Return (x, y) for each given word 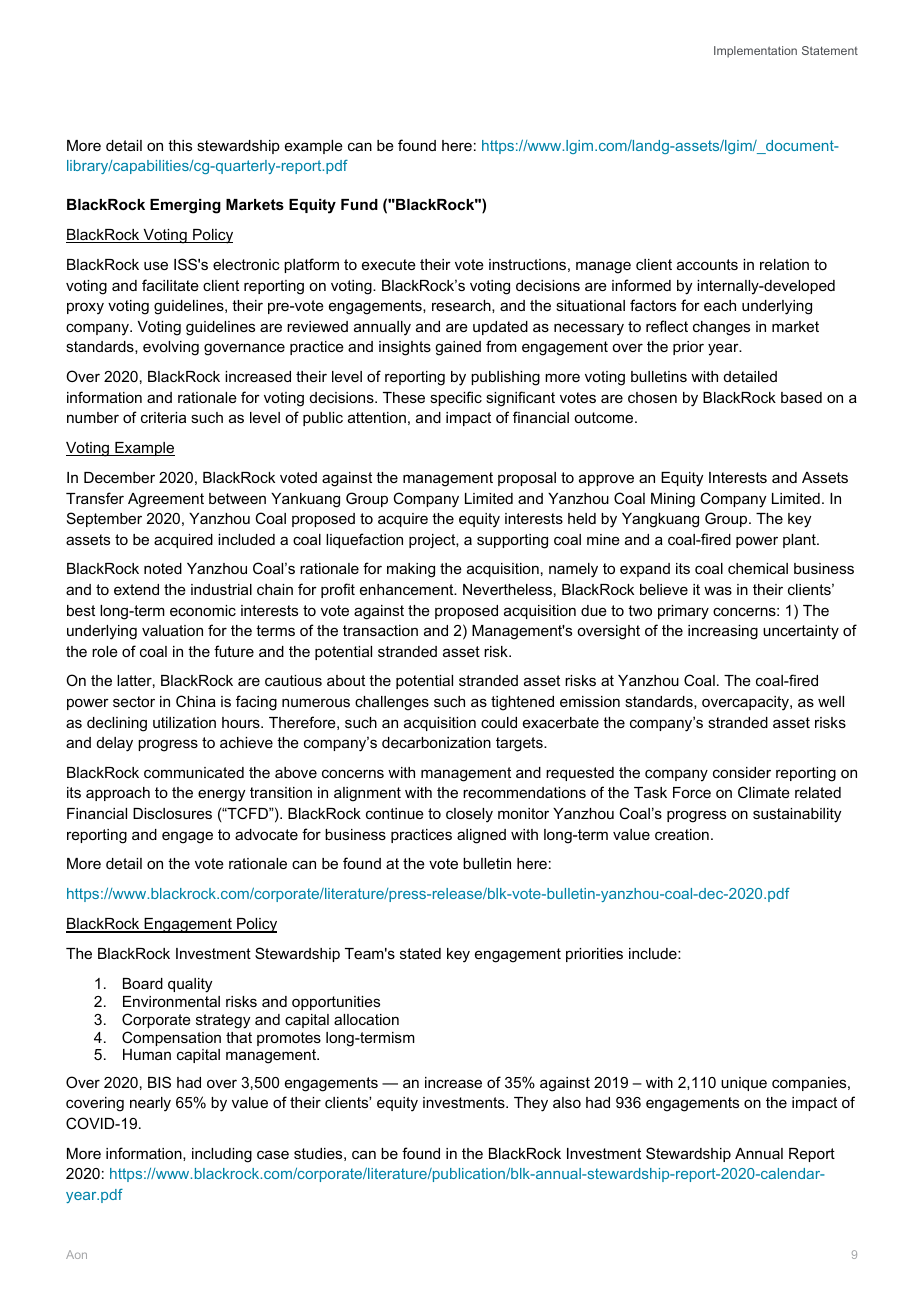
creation (682, 834)
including (222, 1155)
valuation (172, 630)
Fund (359, 204)
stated (420, 953)
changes (721, 328)
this (180, 145)
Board (143, 983)
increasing (723, 632)
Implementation (755, 52)
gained (458, 348)
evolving (171, 348)
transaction (380, 630)
